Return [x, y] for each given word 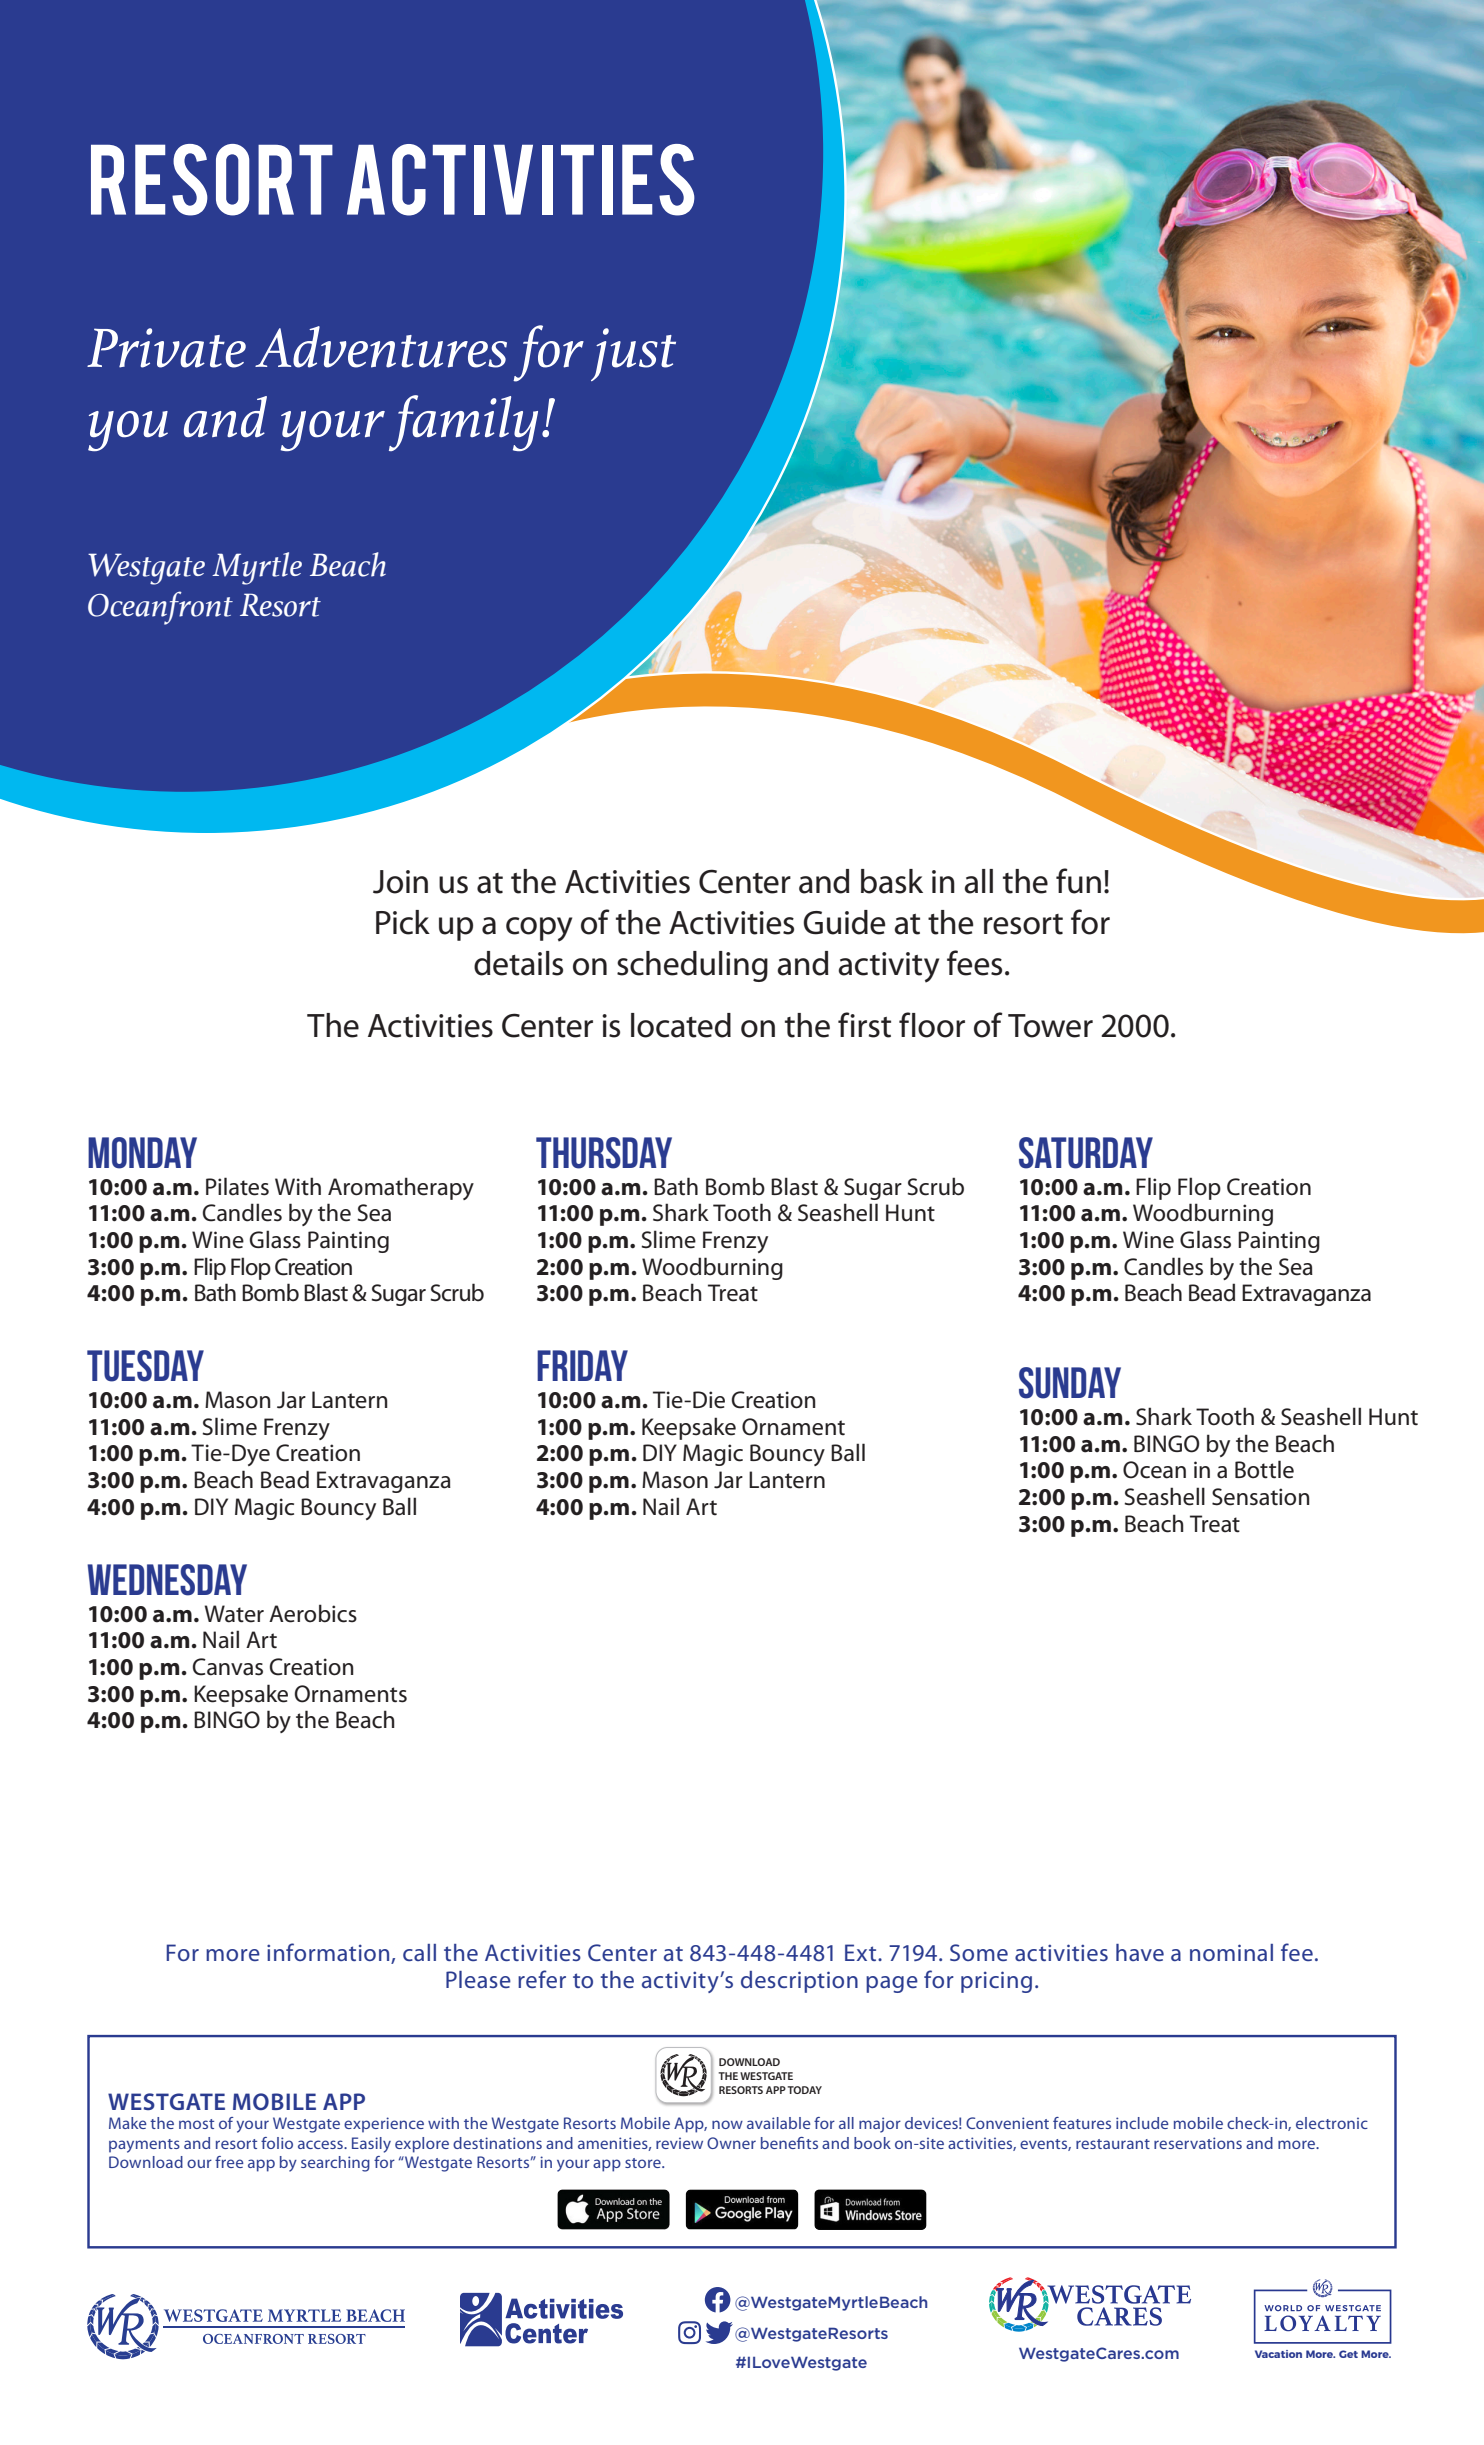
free [229, 2162]
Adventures [381, 347]
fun [1078, 881]
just [633, 354]
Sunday [1070, 1383]
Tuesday [145, 1366]
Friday [582, 1365]
